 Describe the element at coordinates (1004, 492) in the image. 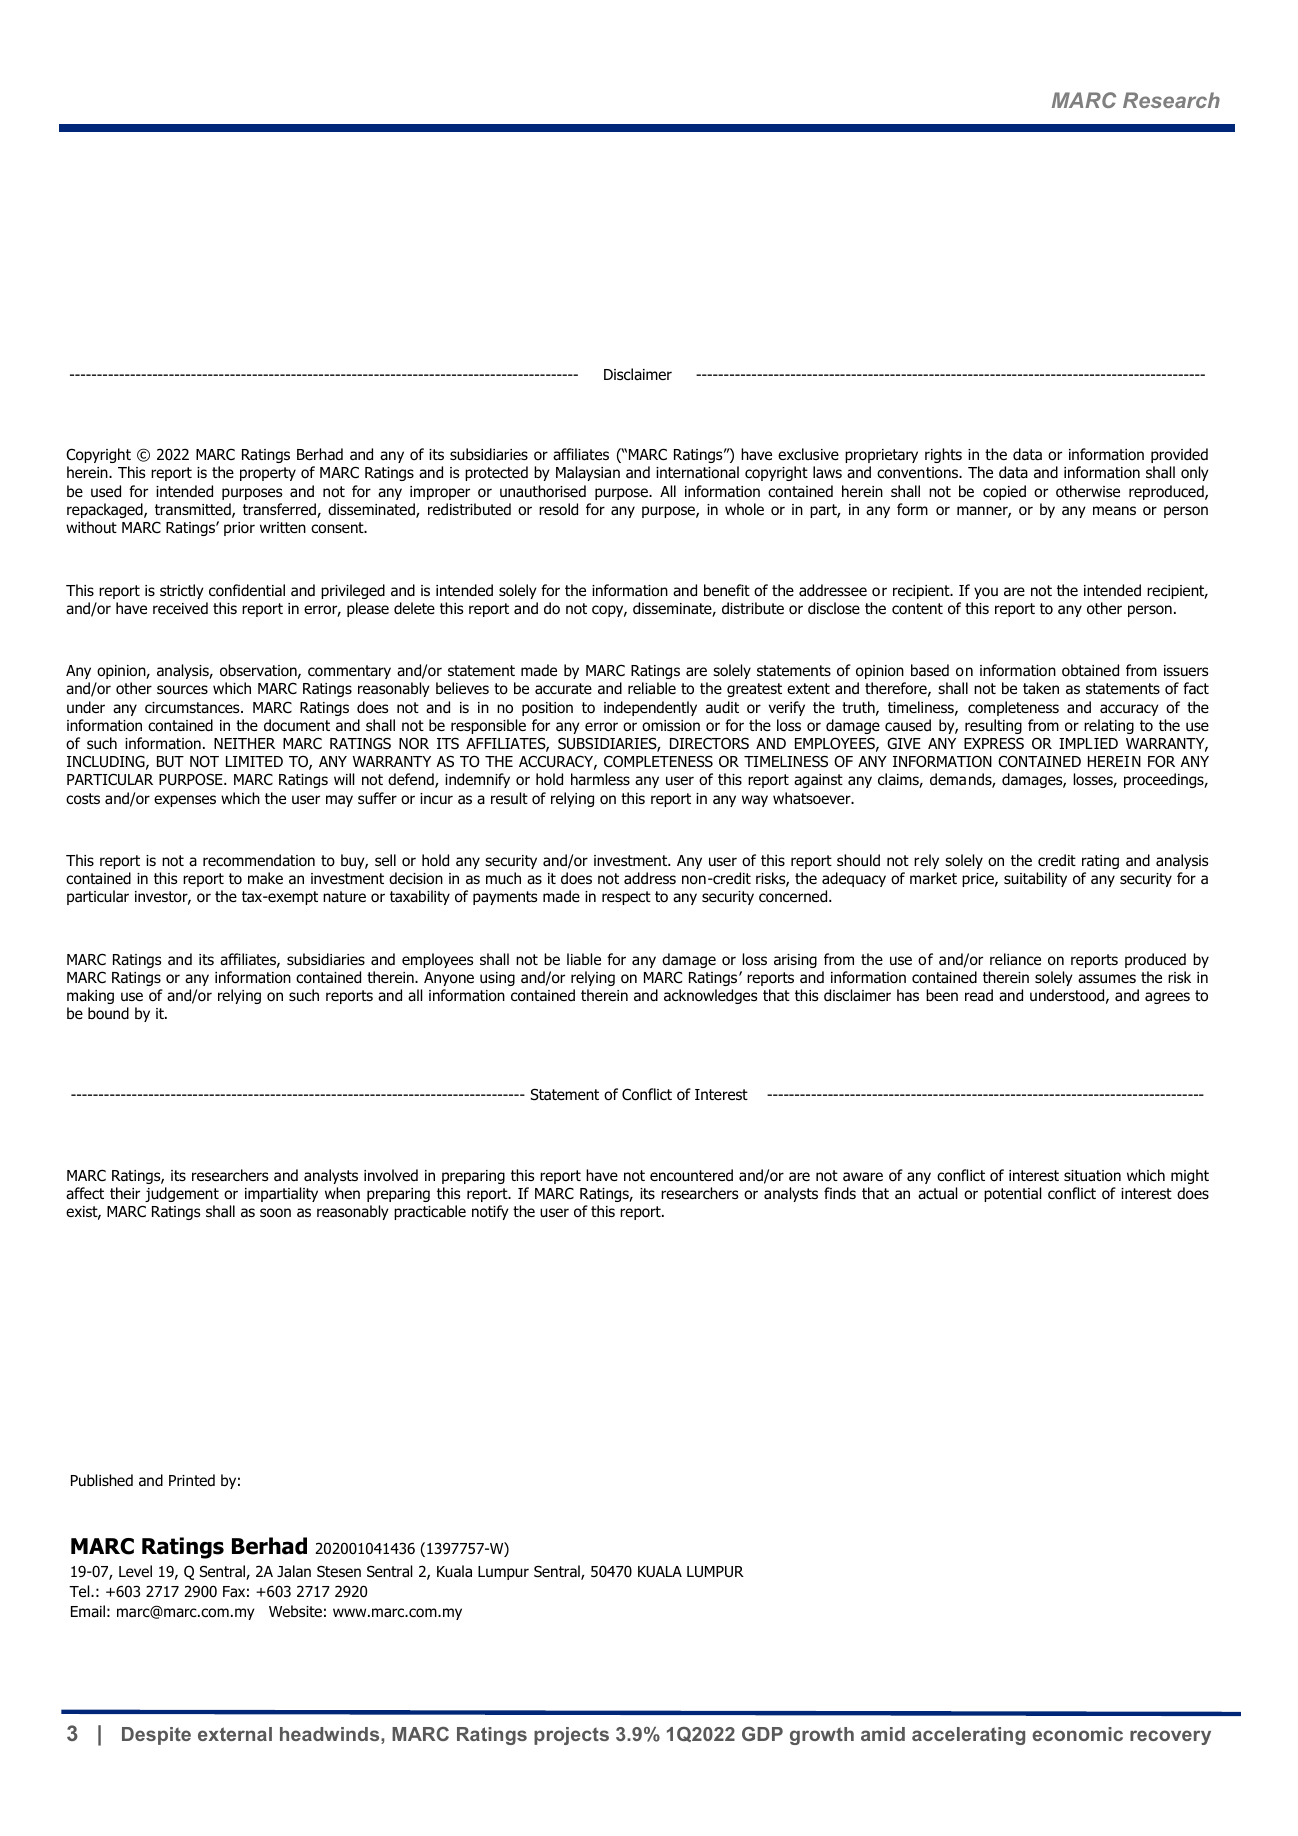

I see `copied` at that location.
